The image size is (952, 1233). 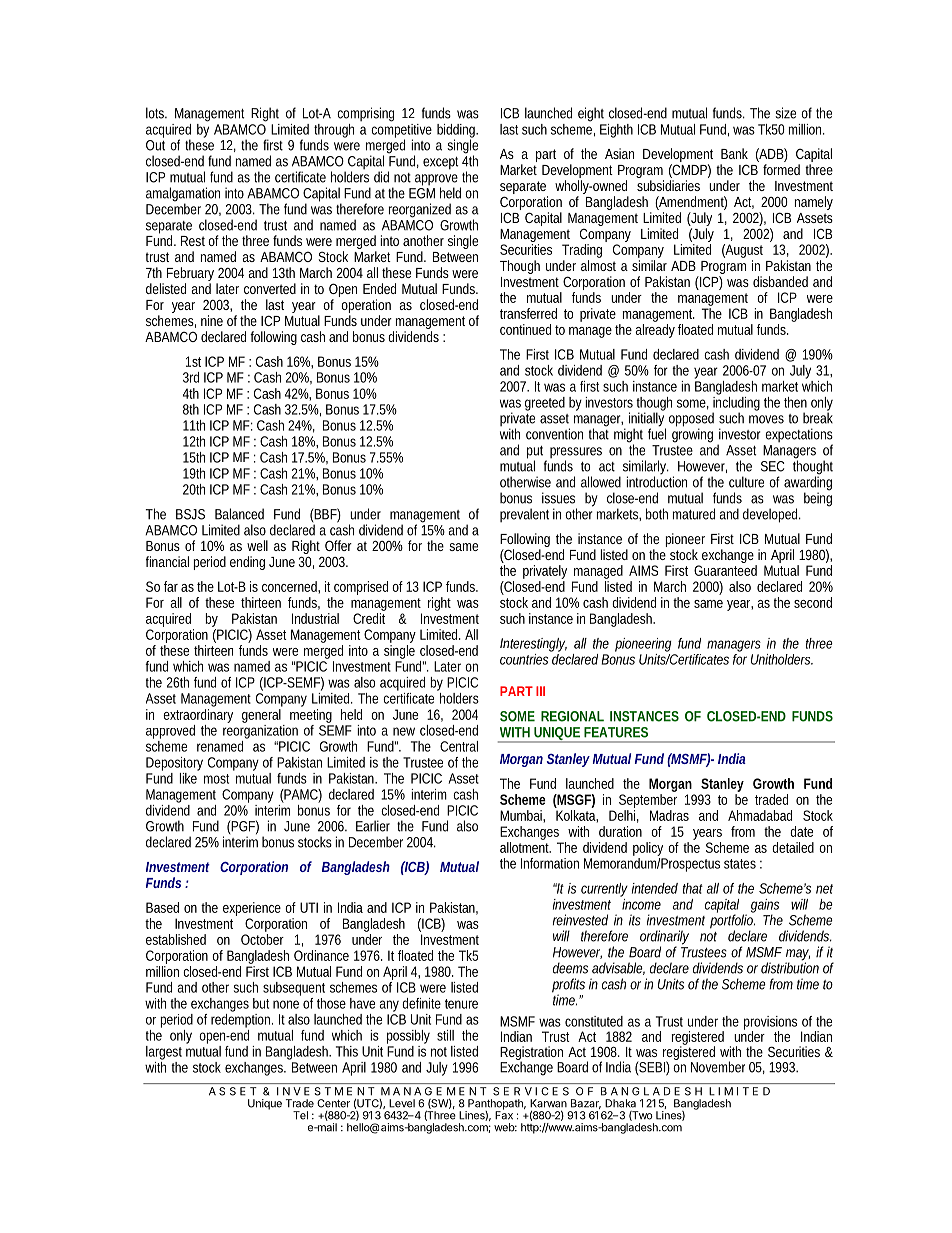 I want to click on Bank, so click(x=734, y=153).
